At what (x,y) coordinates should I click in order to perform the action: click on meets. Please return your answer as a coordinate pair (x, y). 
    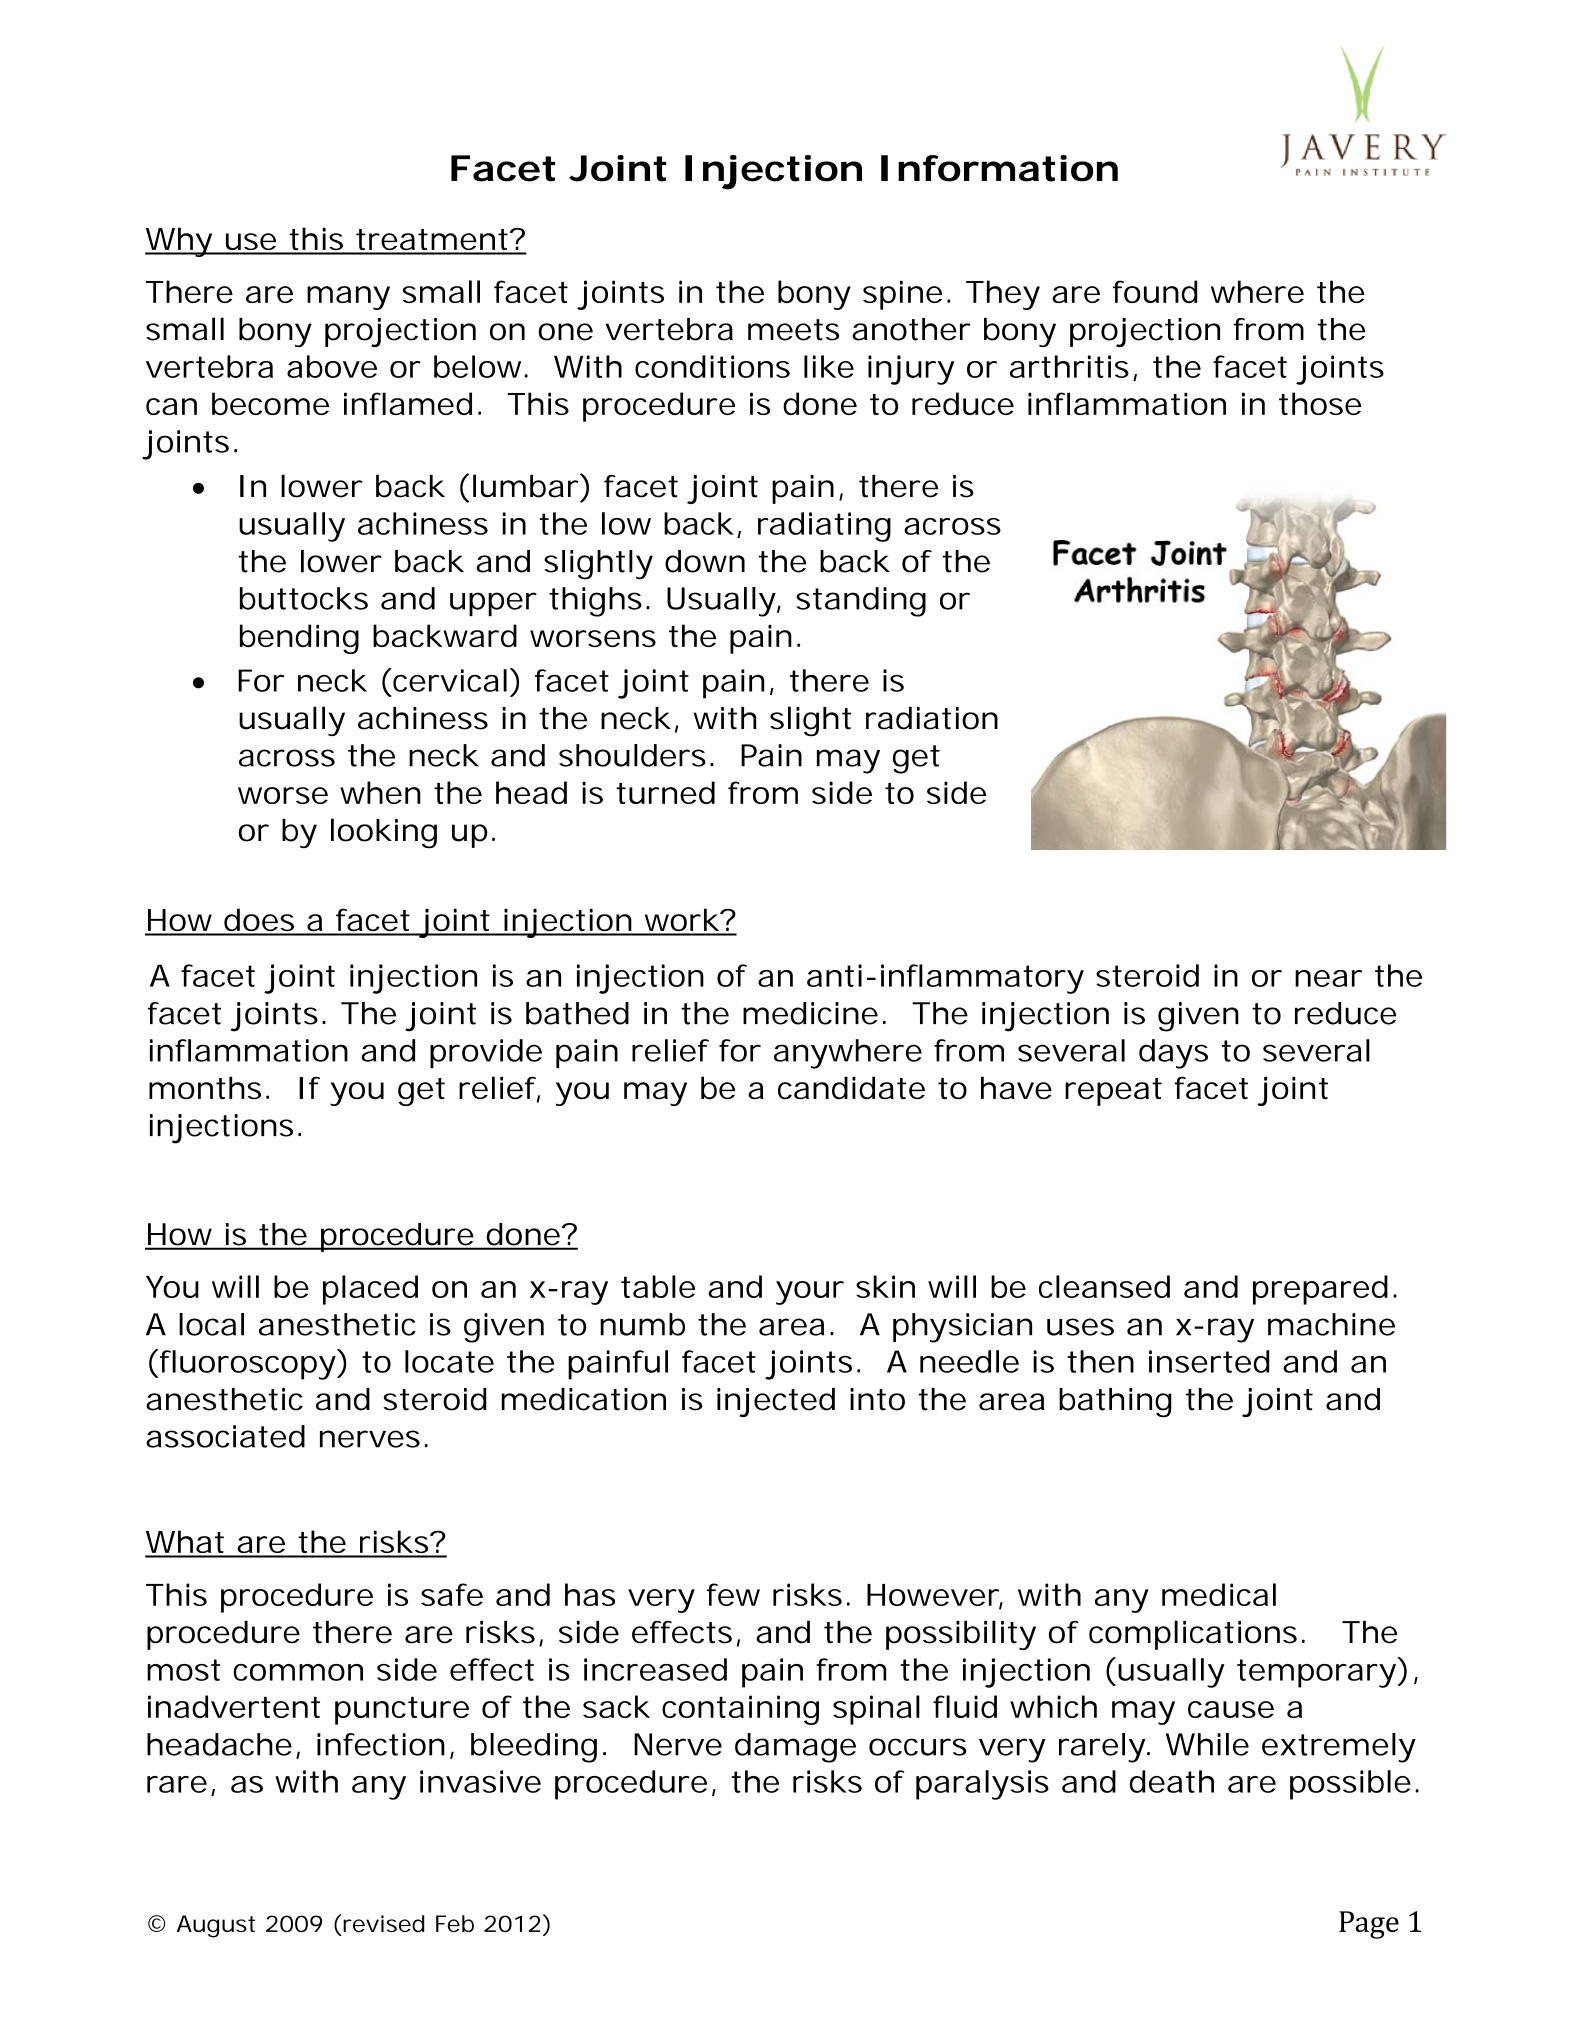
    Looking at the image, I should click on (793, 330).
